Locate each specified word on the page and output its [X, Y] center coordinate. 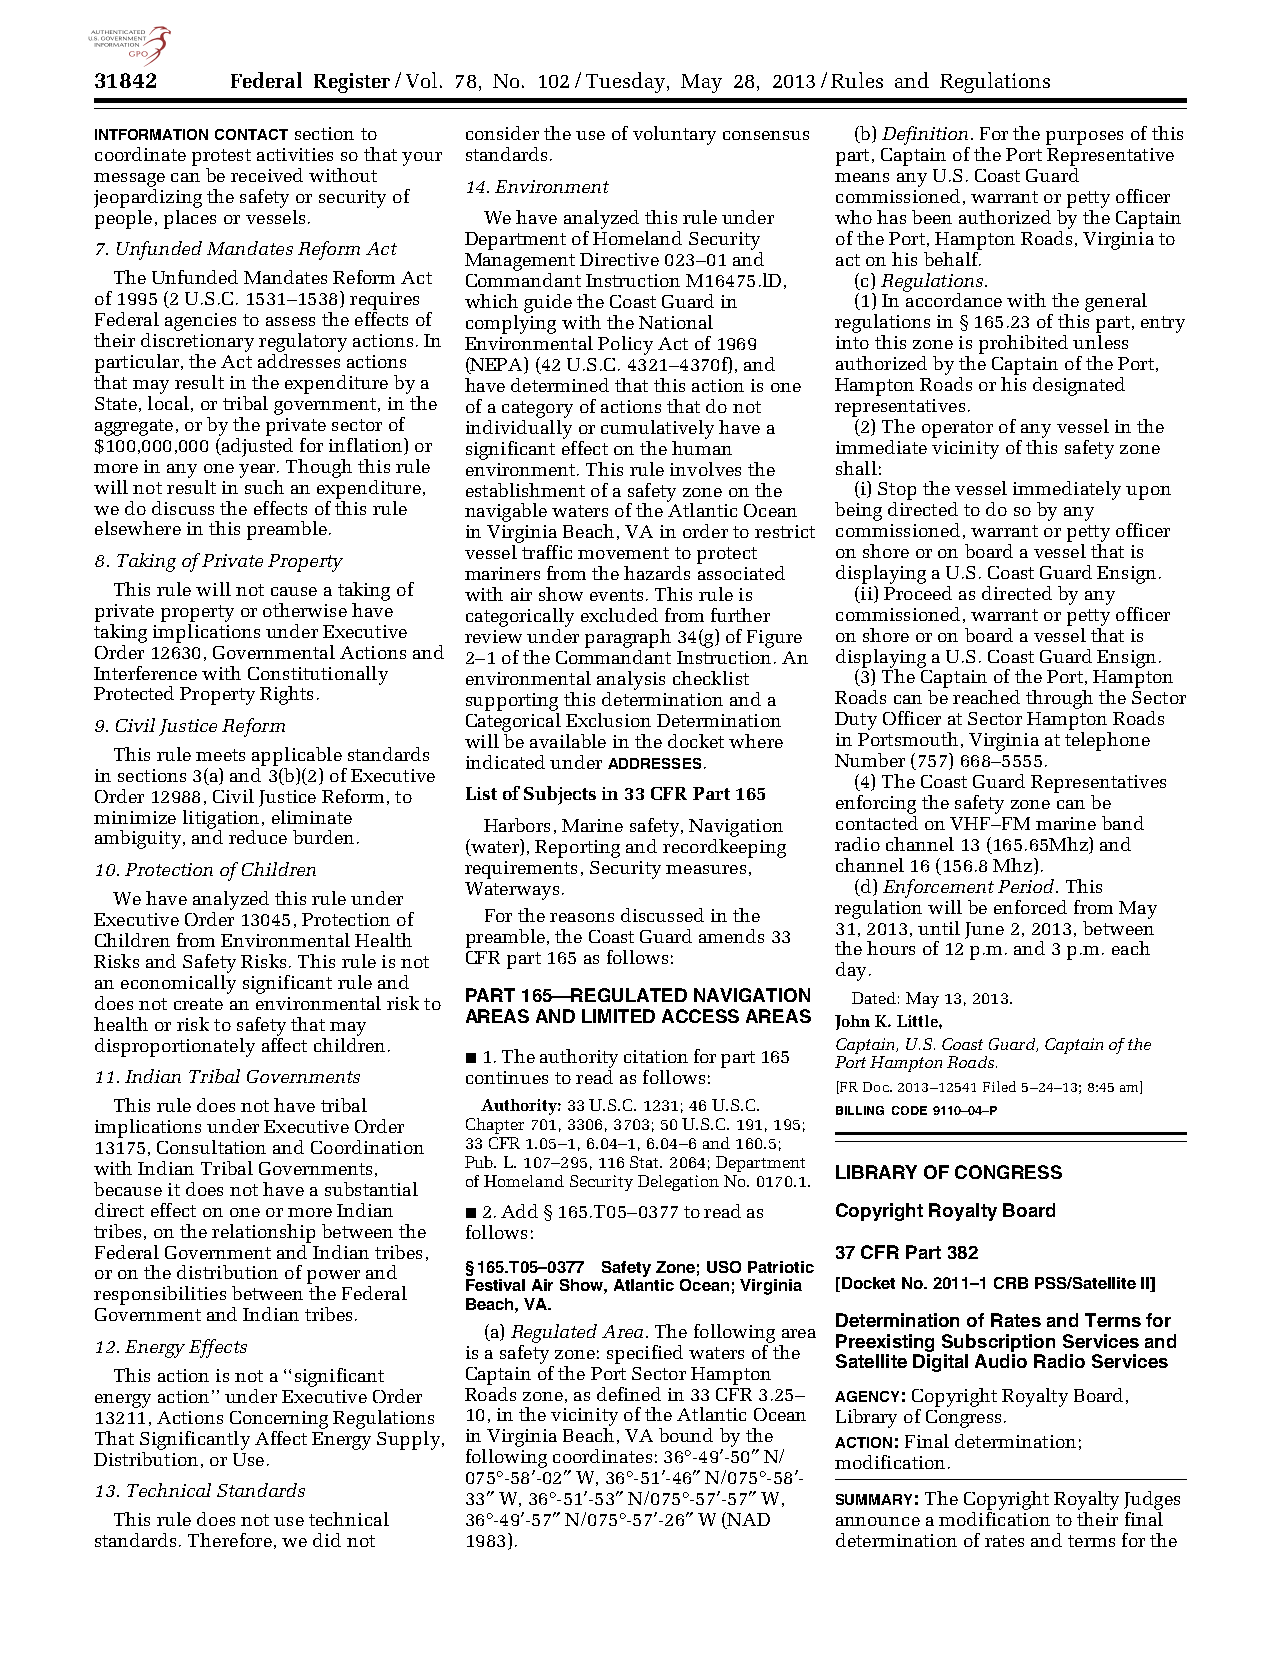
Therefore [230, 1540]
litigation [221, 820]
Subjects [560, 795]
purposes [1084, 138]
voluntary [674, 135]
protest [221, 157]
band [1123, 823]
